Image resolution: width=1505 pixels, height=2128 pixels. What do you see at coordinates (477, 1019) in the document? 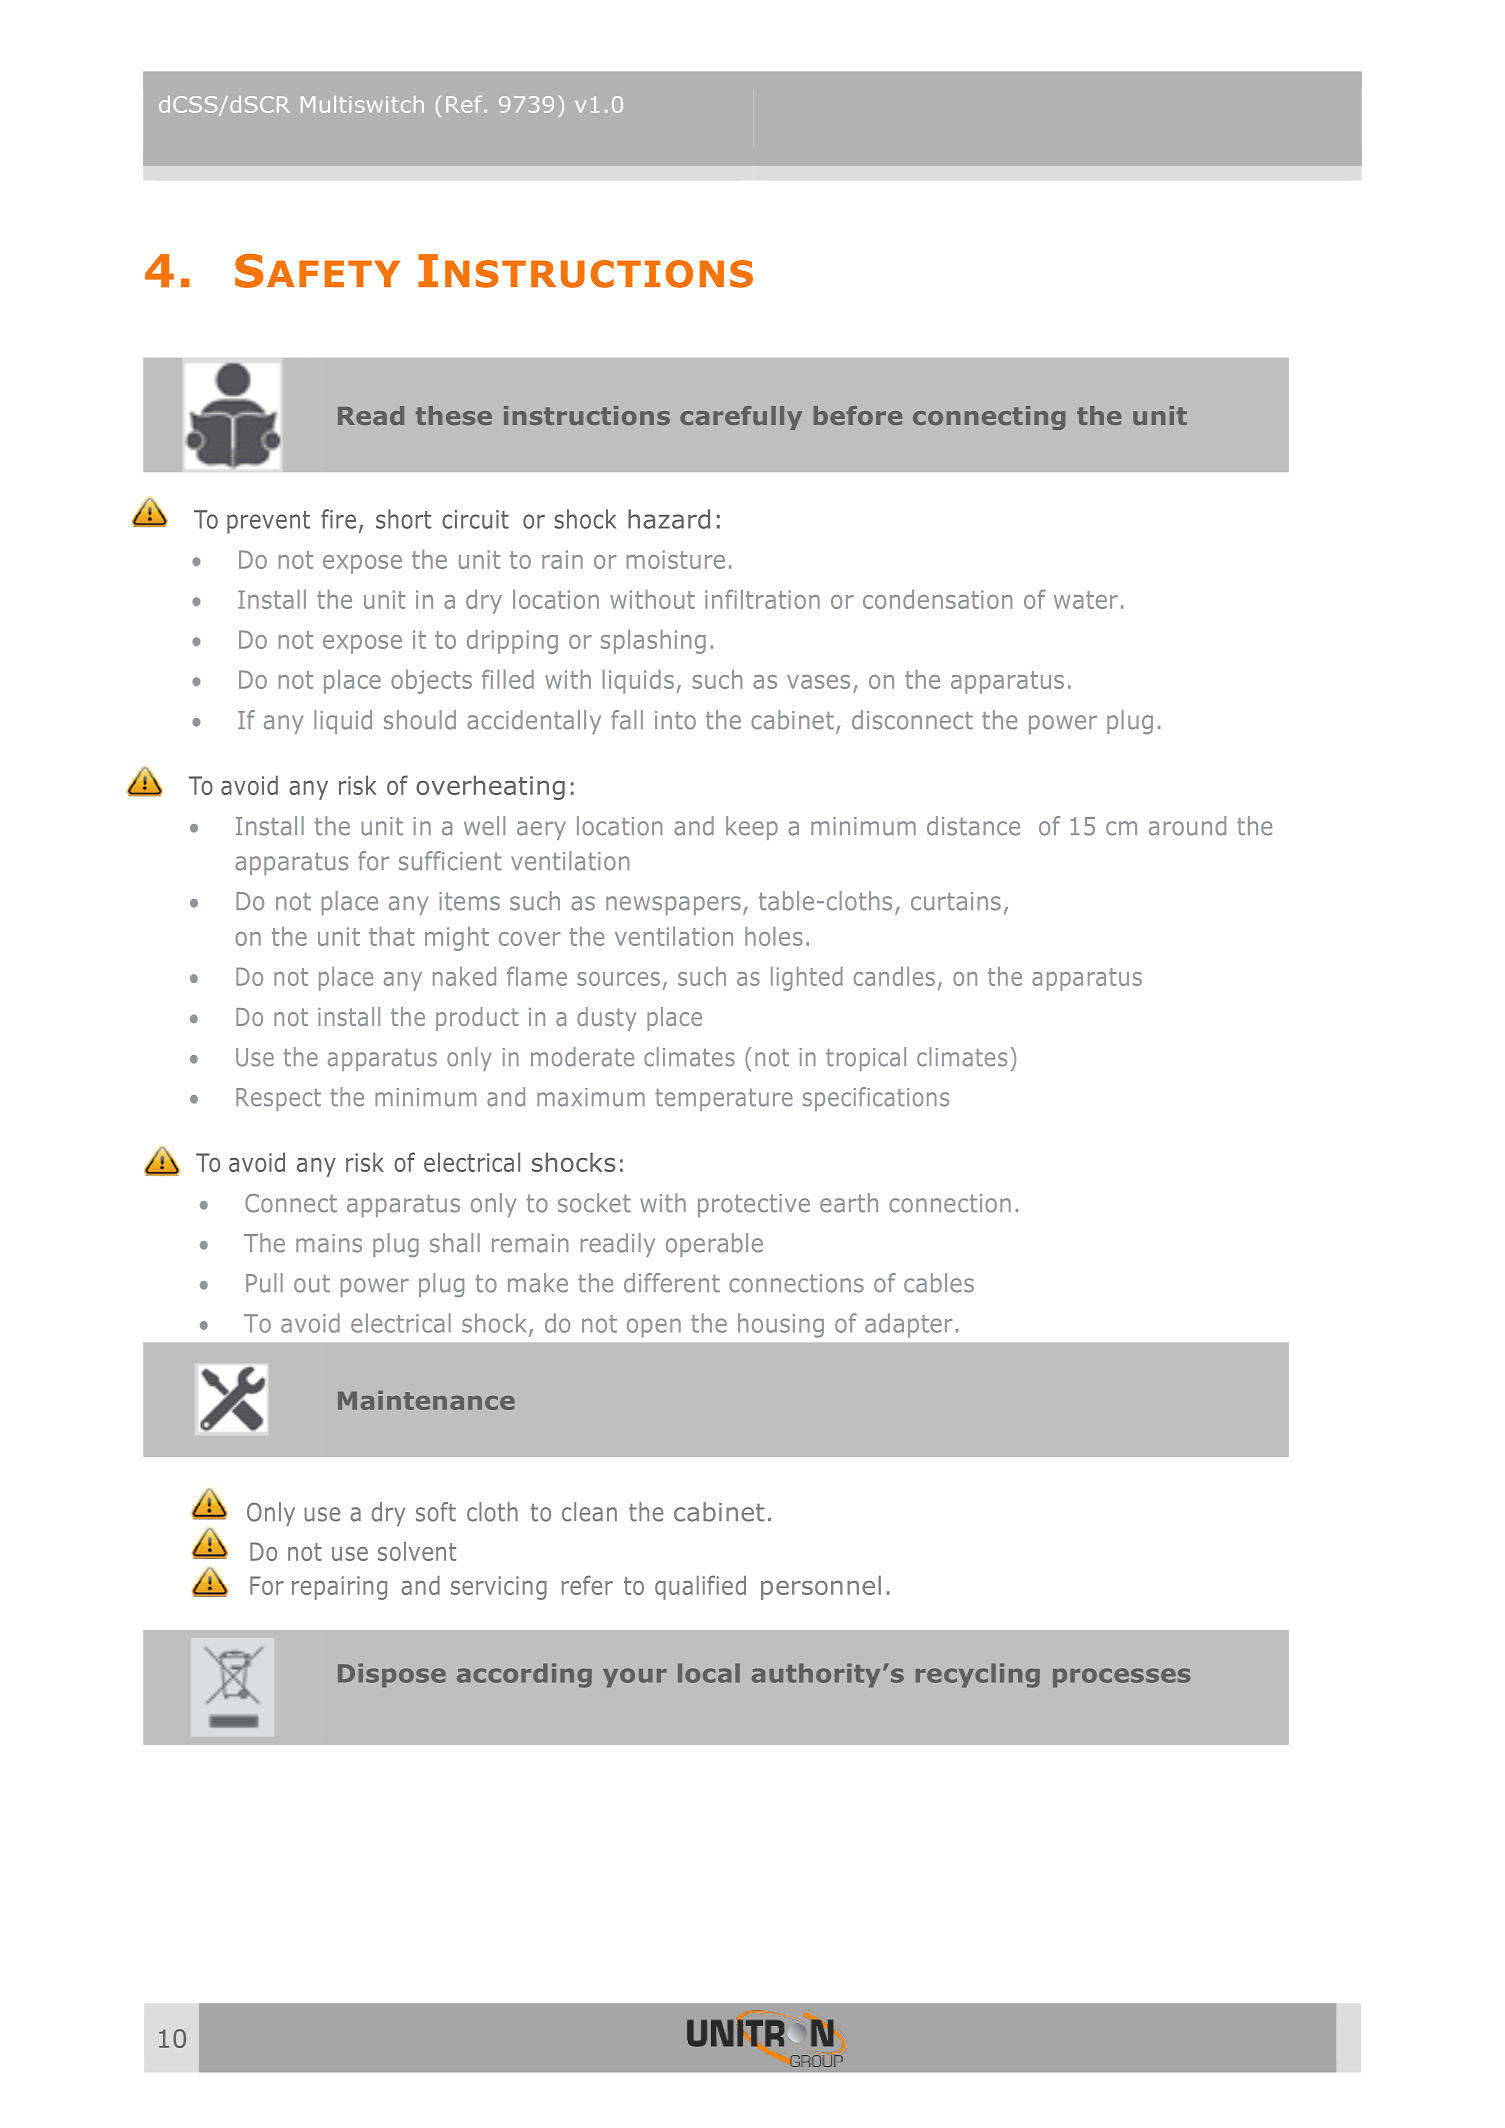
I see `product` at bounding box center [477, 1019].
